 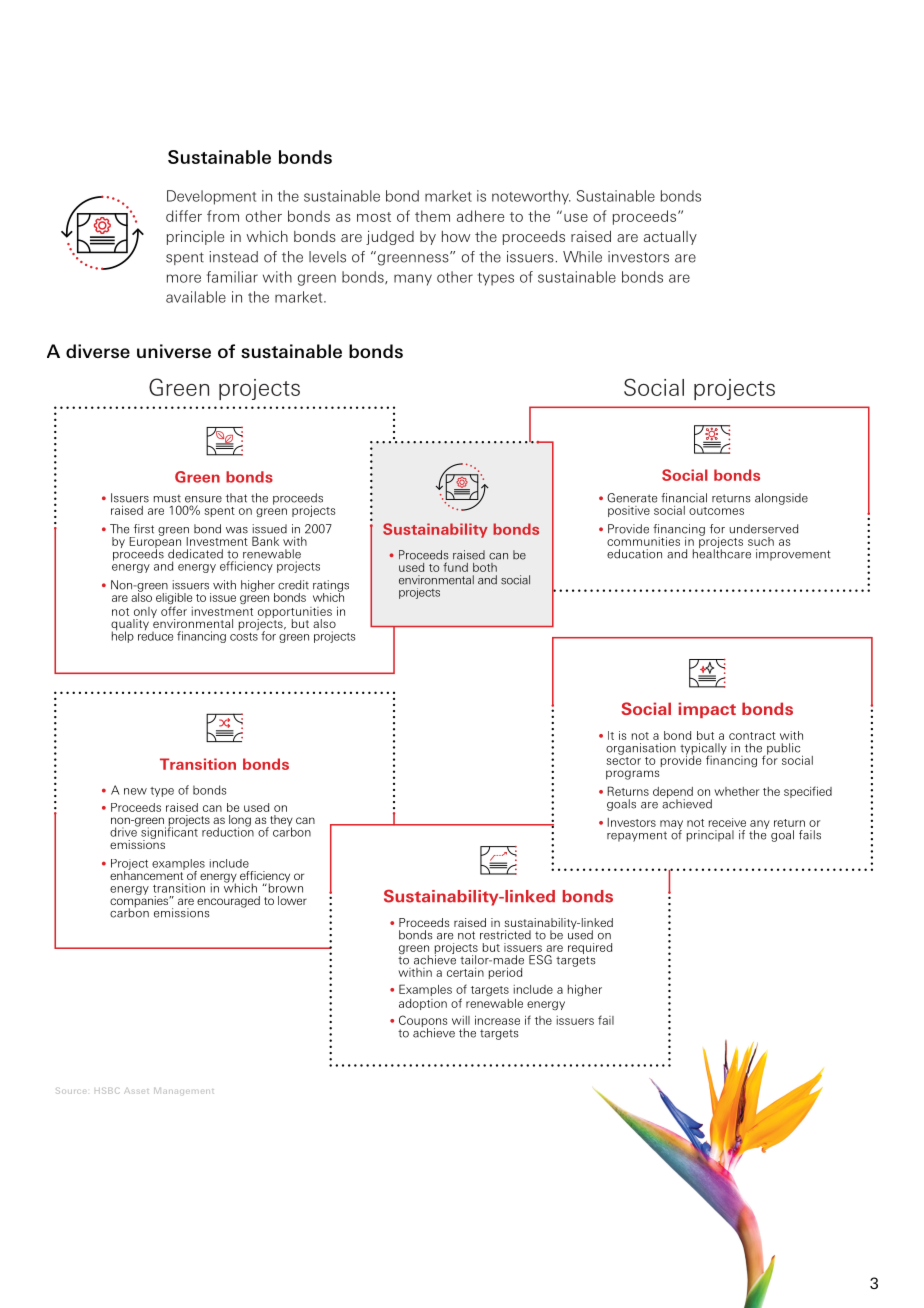 I want to click on actually, so click(x=670, y=238).
